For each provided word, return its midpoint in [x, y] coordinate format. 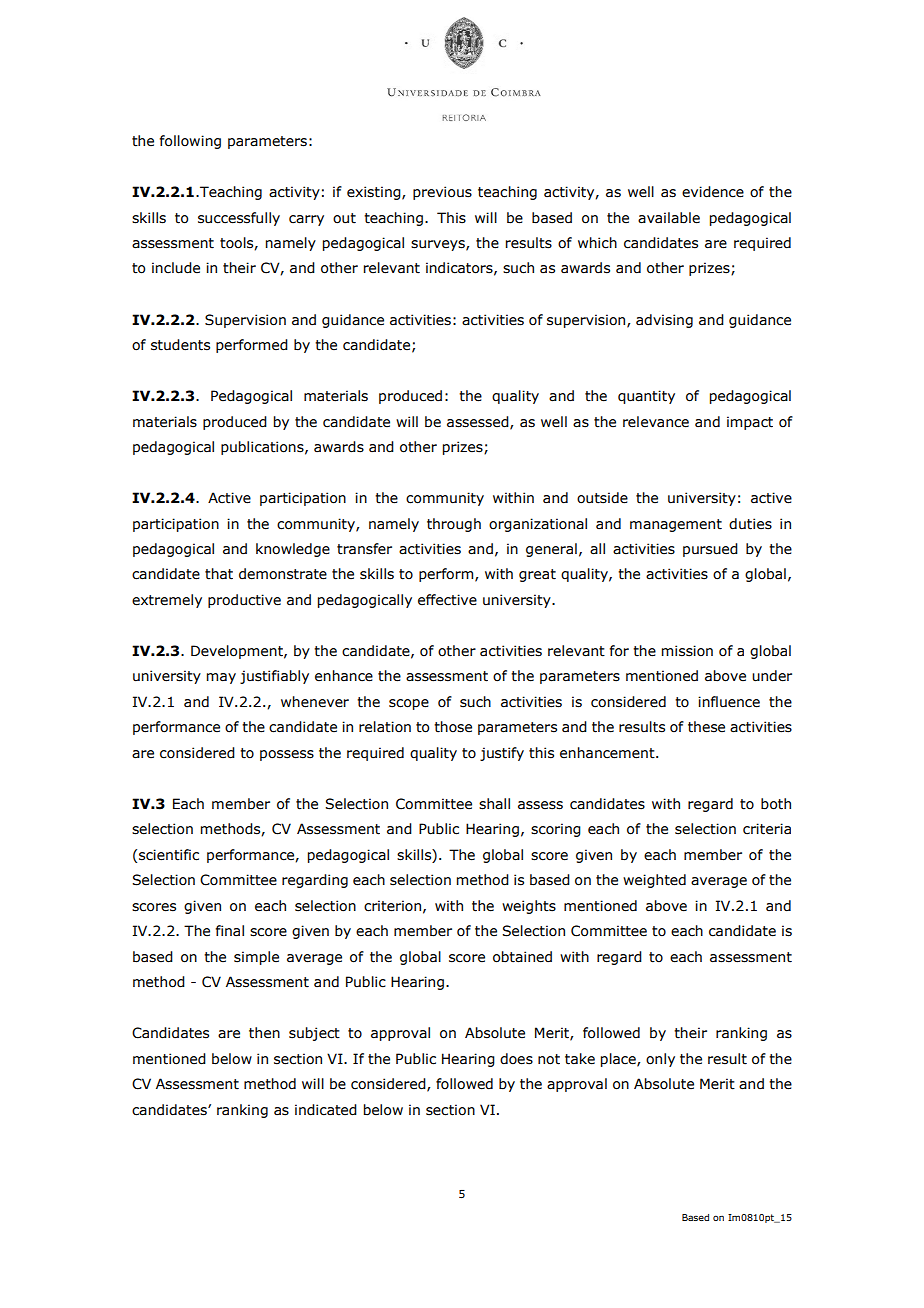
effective [447, 600]
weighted [654, 881]
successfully [239, 219]
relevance [656, 422]
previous [442, 193]
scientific [169, 855]
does [516, 1059]
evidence [713, 192]
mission [687, 651]
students [180, 345]
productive [244, 601]
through [454, 525]
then [264, 1033]
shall [494, 804]
